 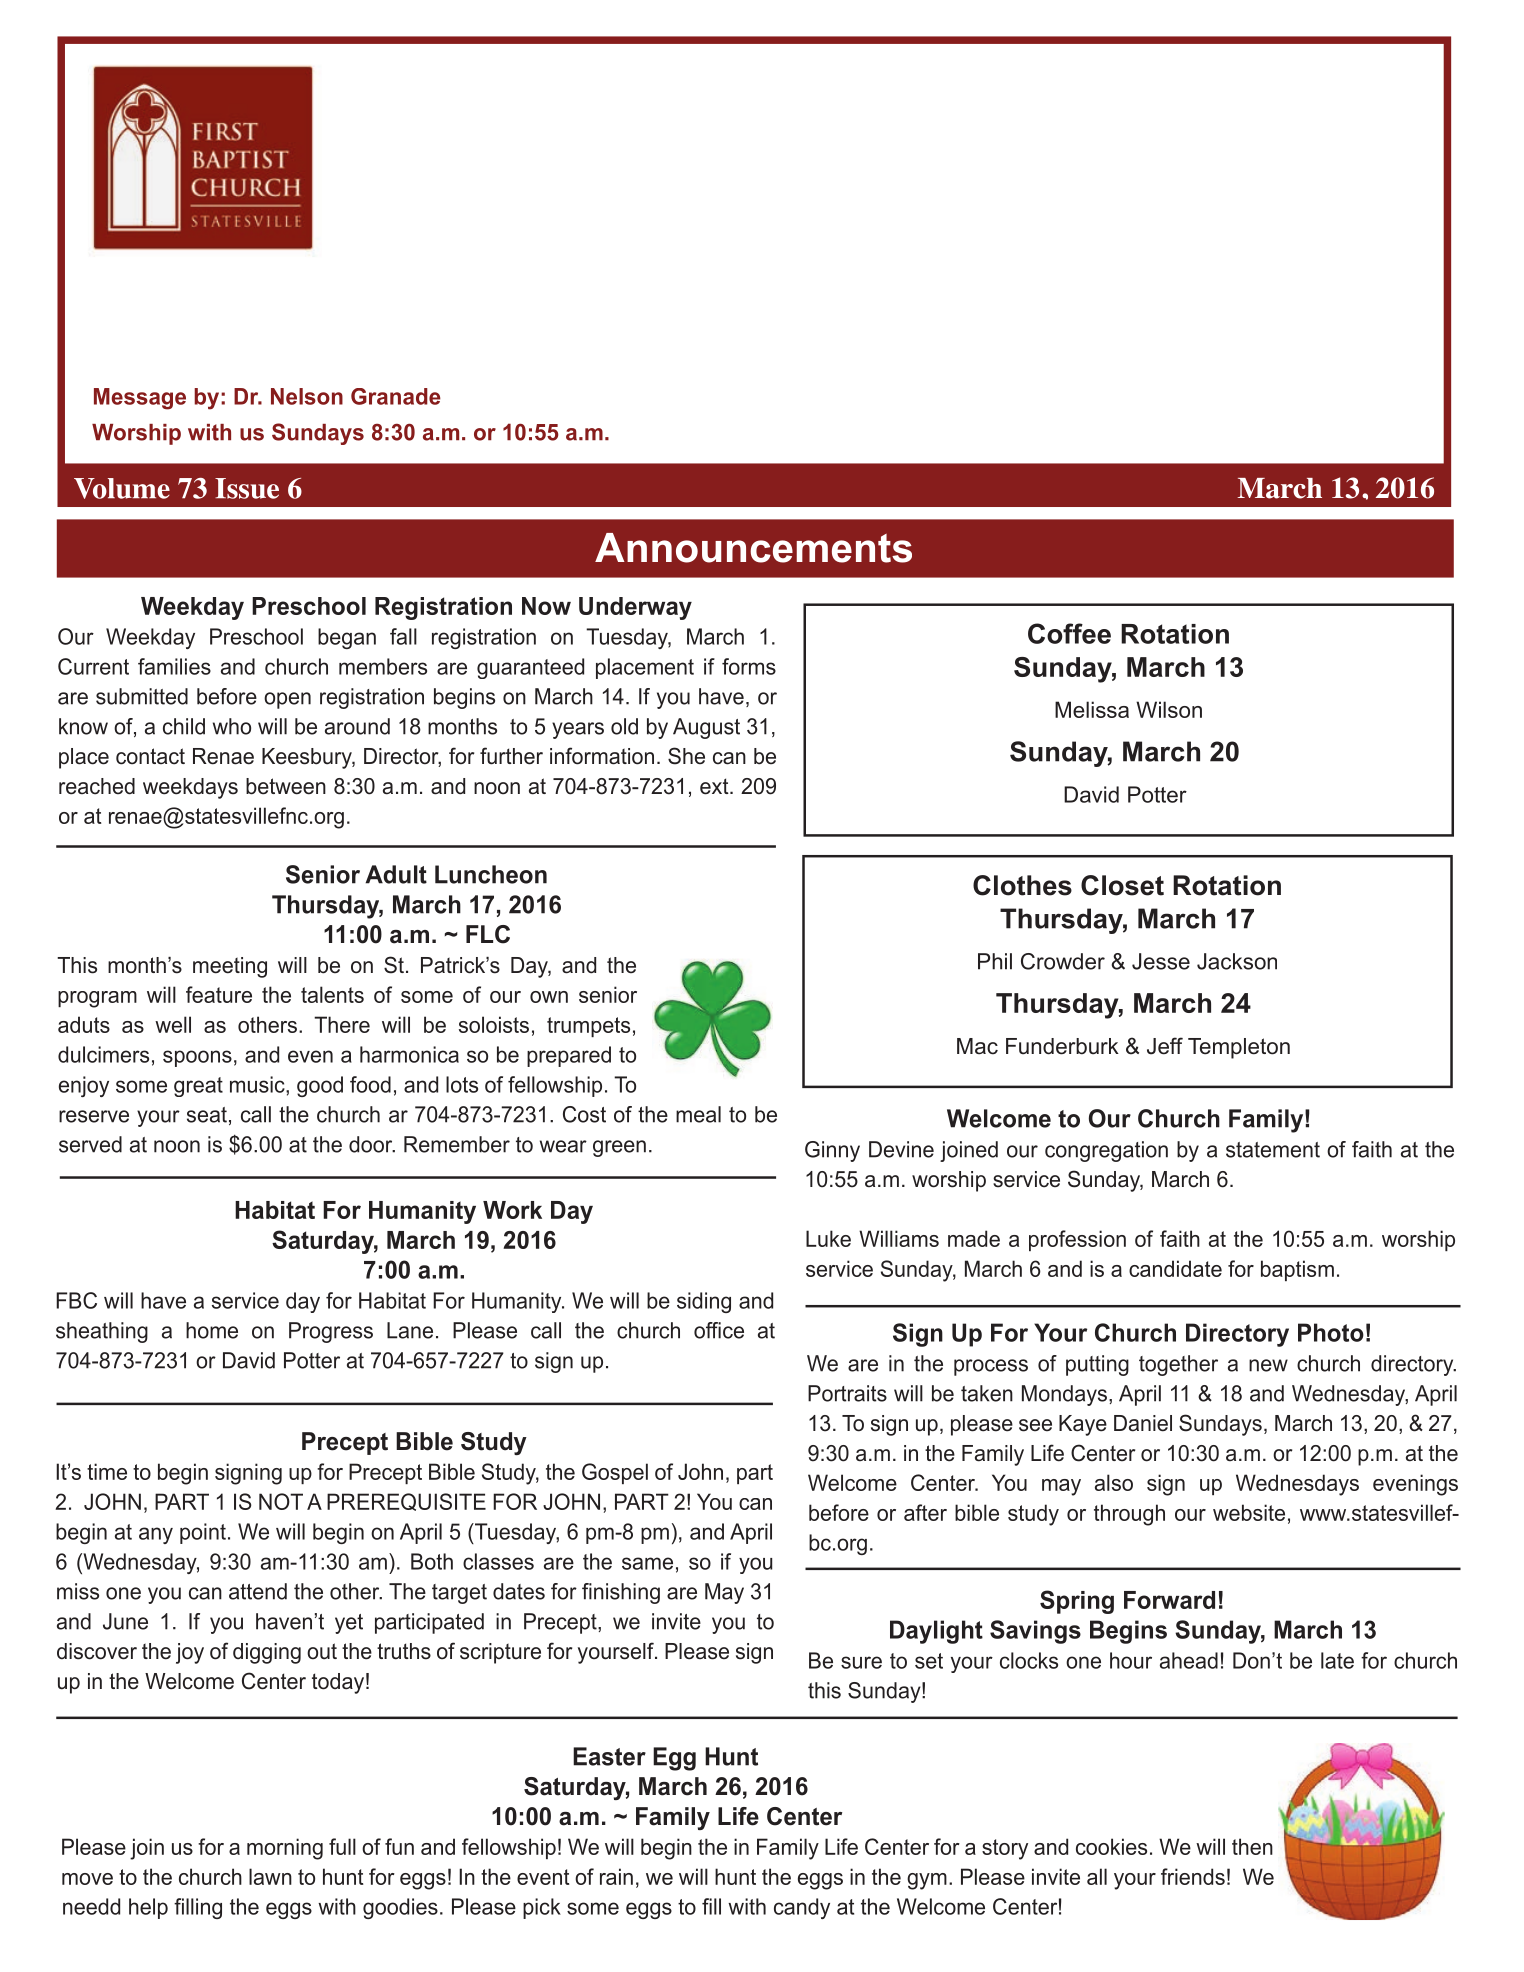 What do you see at coordinates (212, 1330) in the image?
I see `home` at bounding box center [212, 1330].
